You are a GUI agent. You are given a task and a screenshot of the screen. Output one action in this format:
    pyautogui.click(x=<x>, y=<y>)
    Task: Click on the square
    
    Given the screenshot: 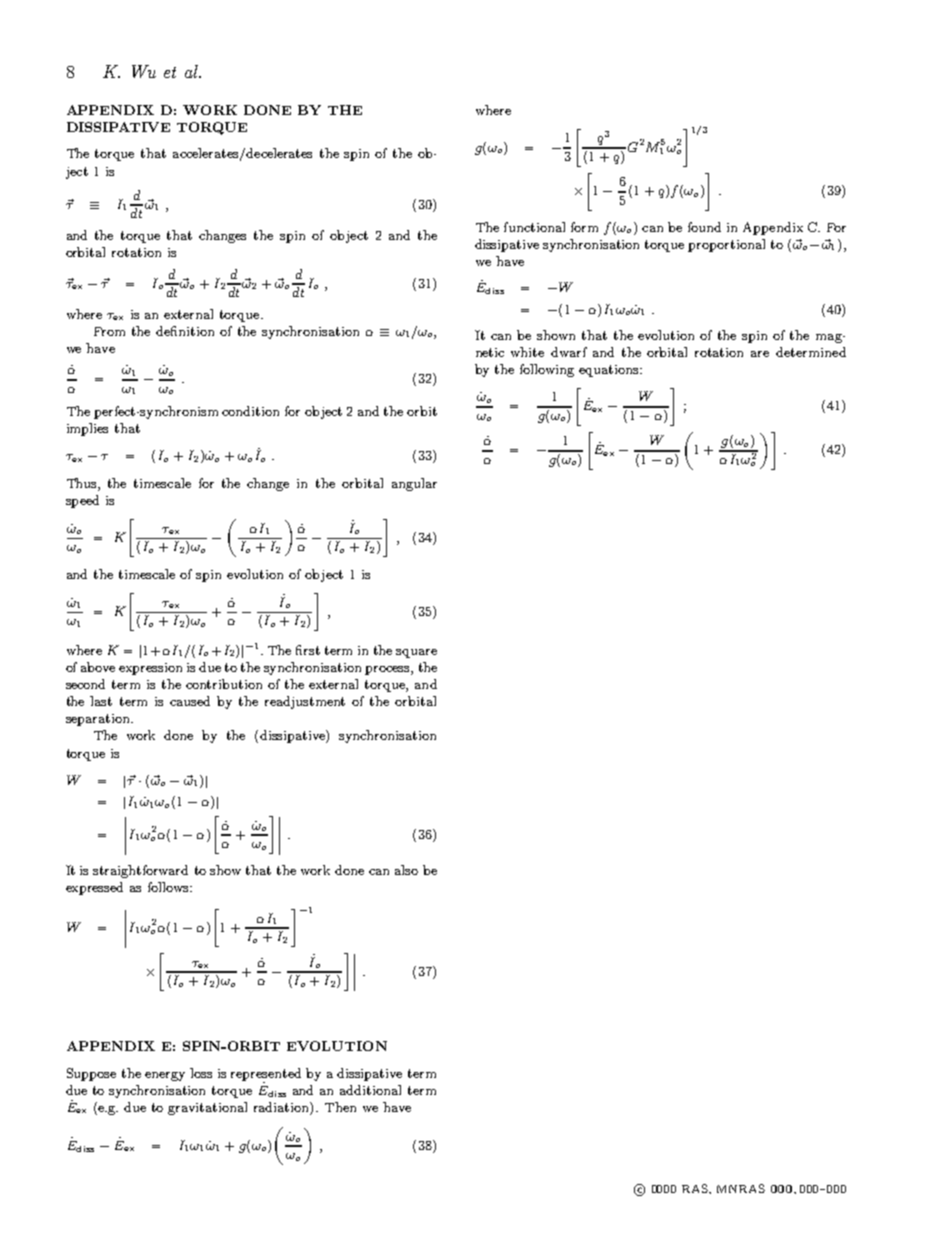 What is the action you would take?
    pyautogui.click(x=416, y=653)
